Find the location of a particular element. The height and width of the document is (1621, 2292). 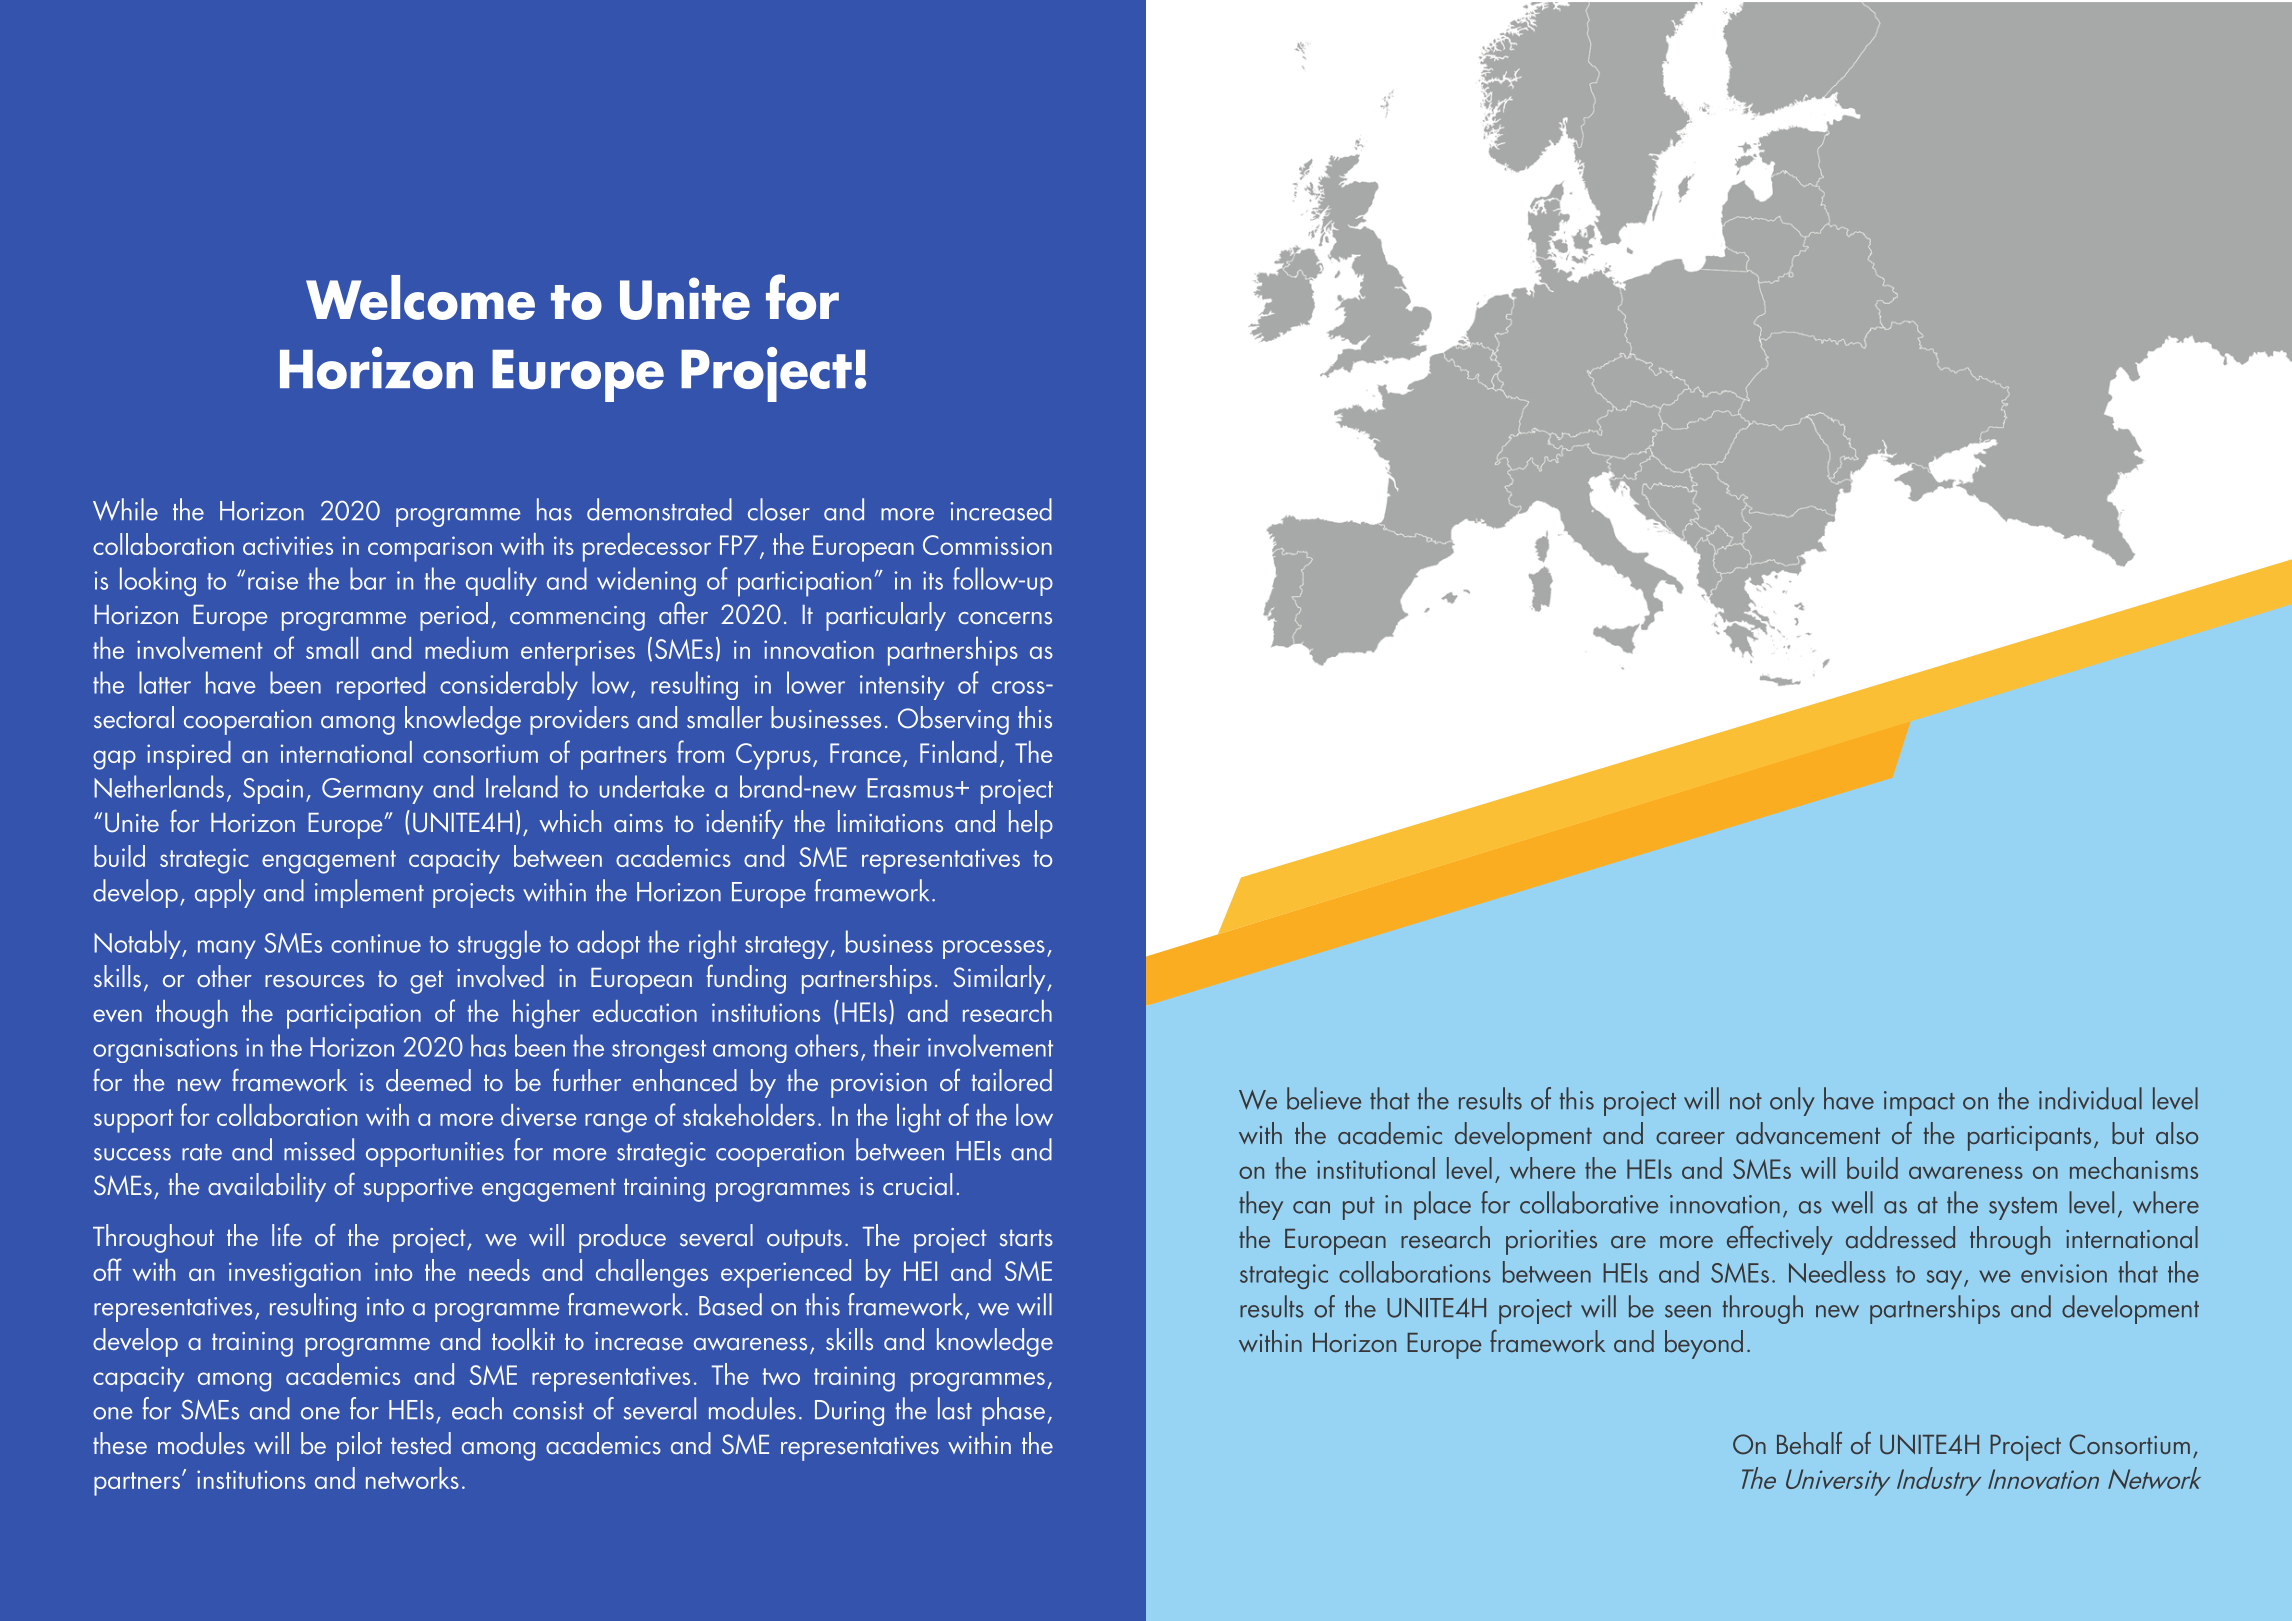

phase is located at coordinates (1013, 1411).
